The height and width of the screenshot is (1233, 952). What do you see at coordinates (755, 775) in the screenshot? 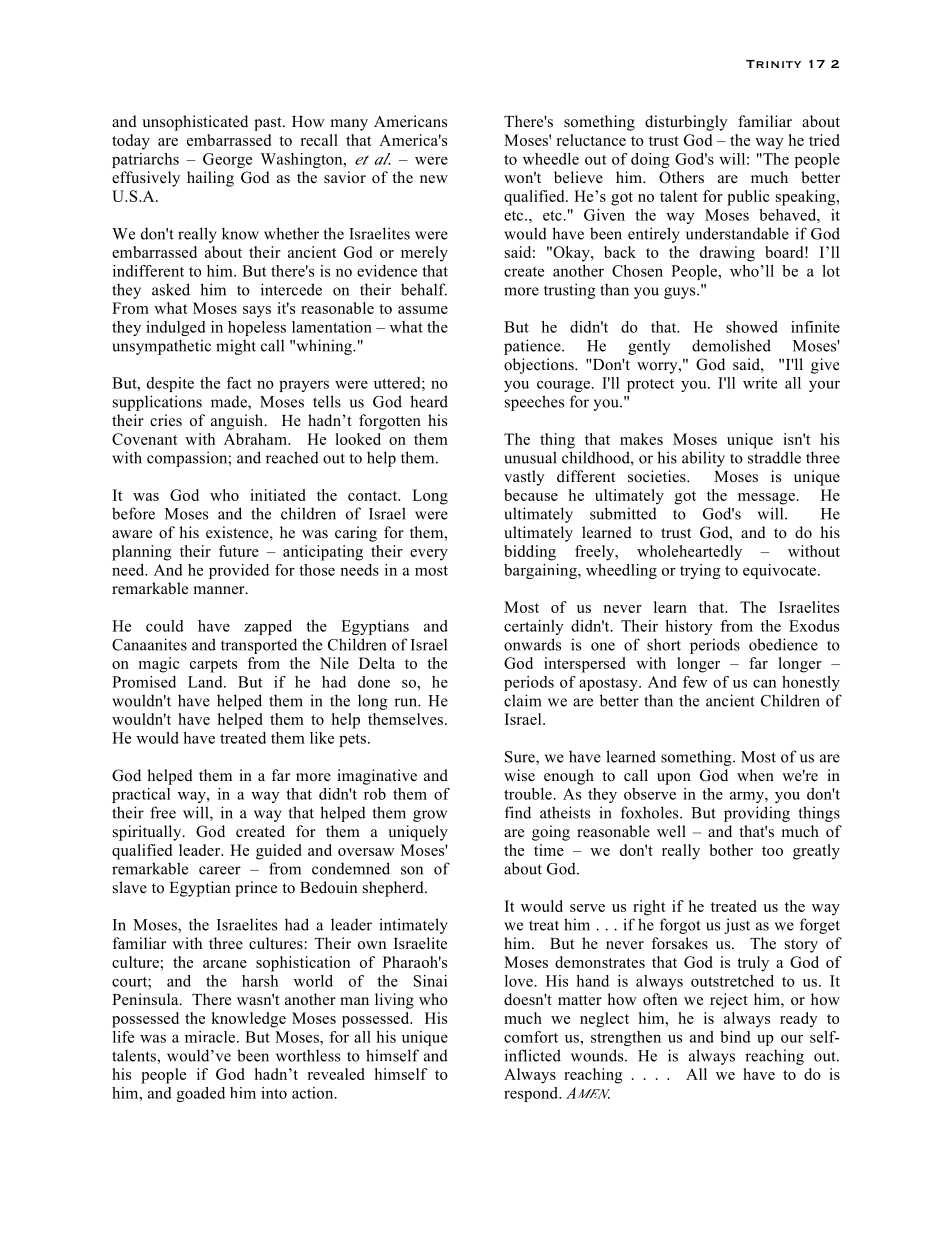
I see `when` at bounding box center [755, 775].
